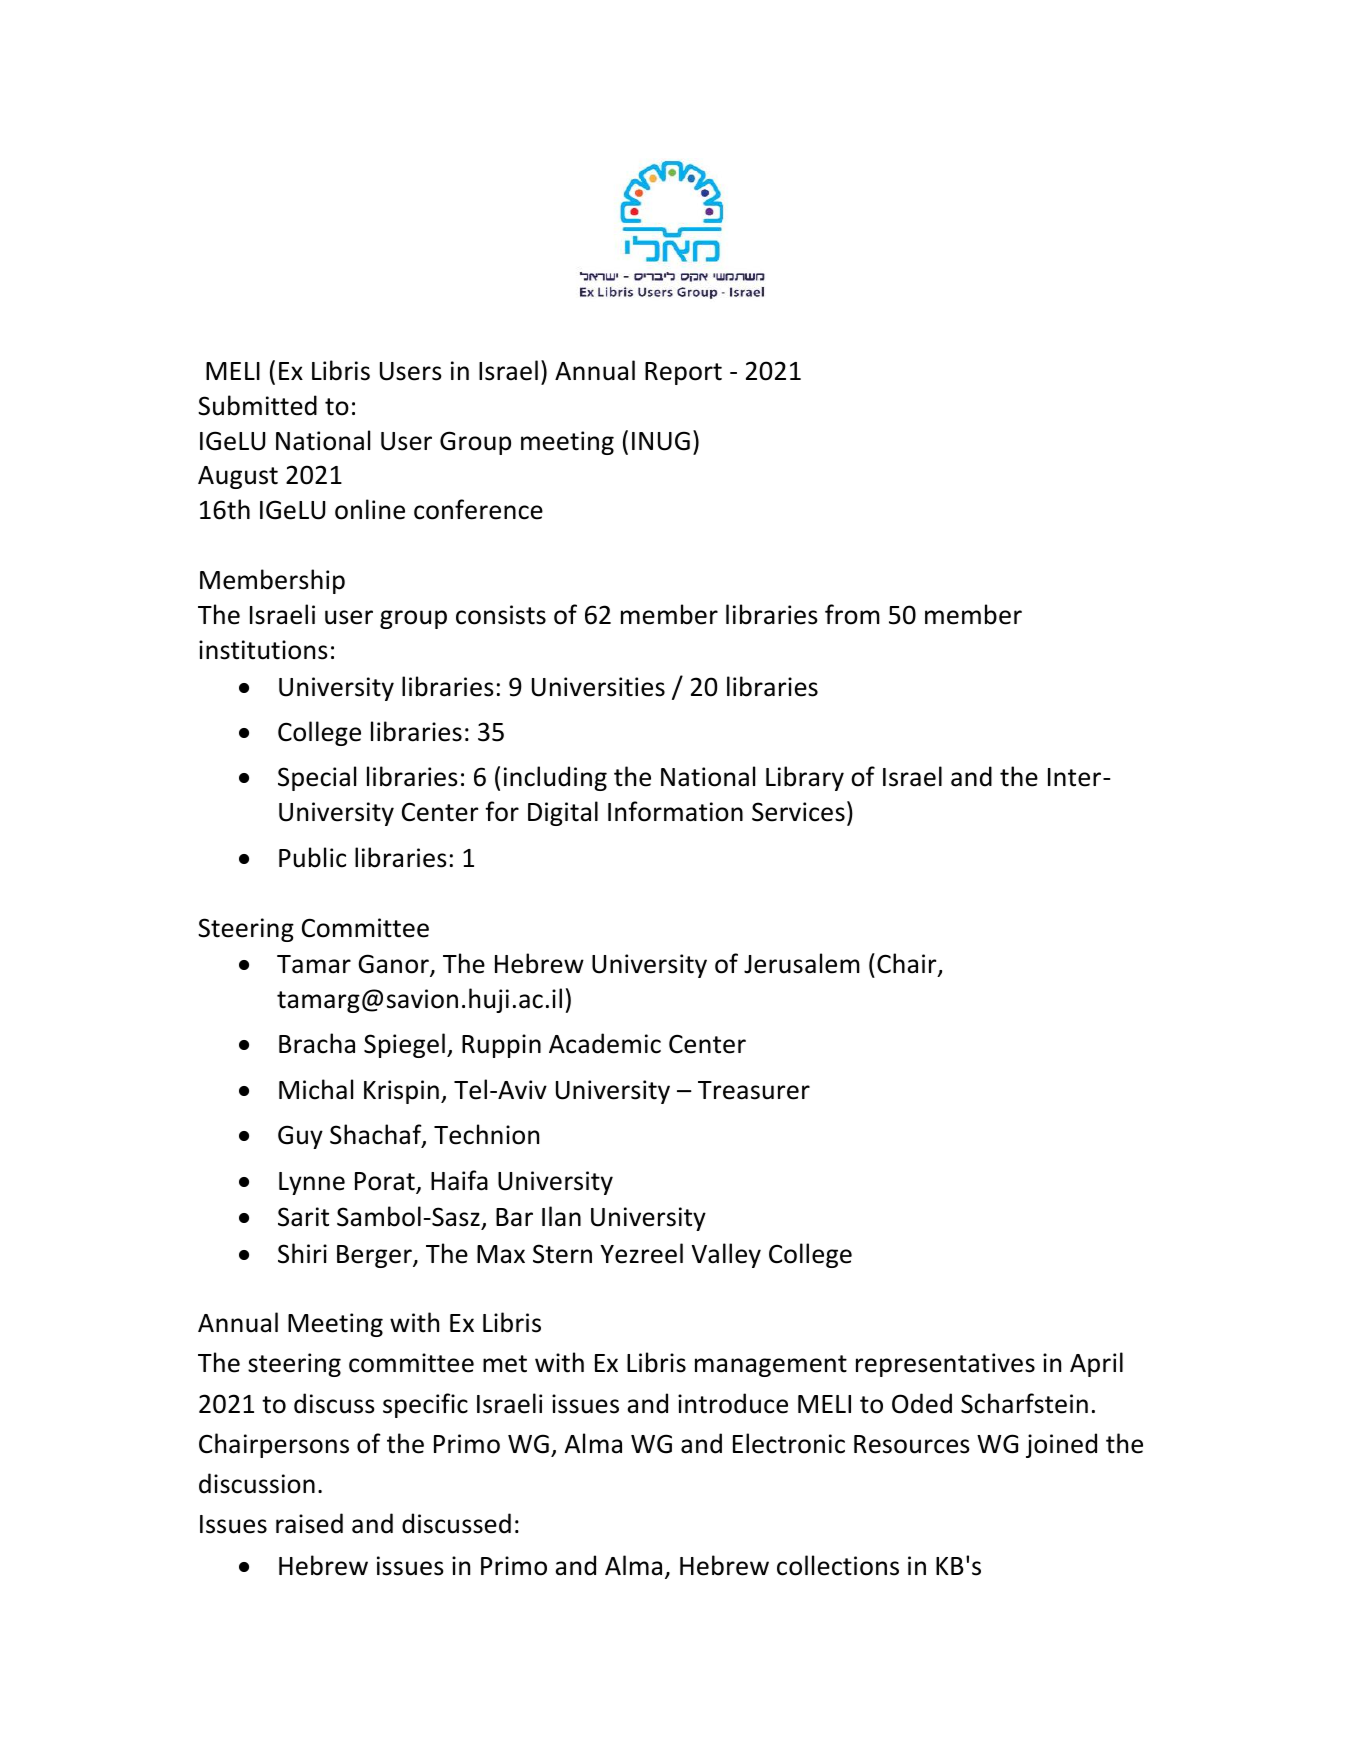 This screenshot has height=1742, width=1346. Describe the element at coordinates (852, 614) in the screenshot. I see `from` at that location.
